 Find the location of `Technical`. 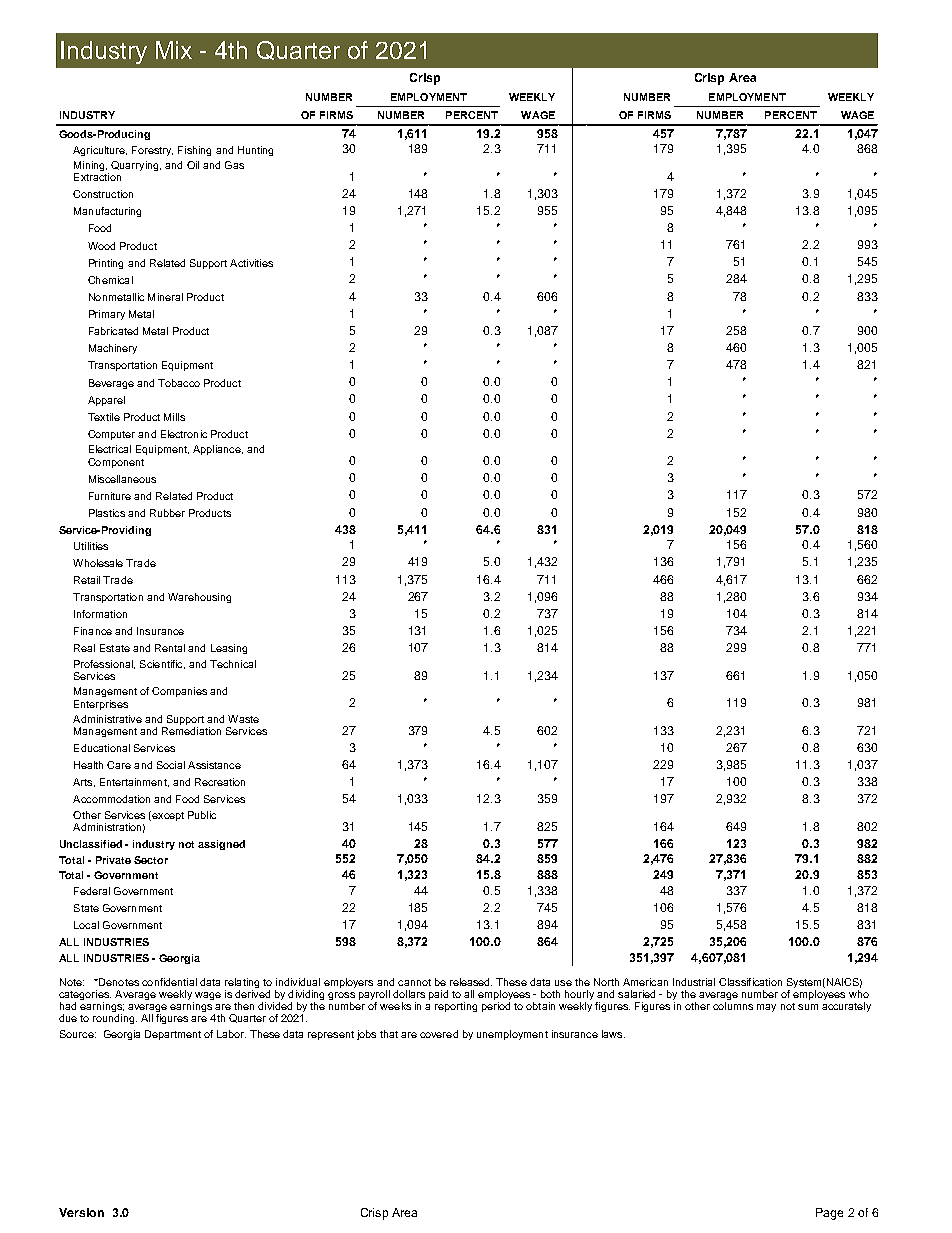

Technical is located at coordinates (233, 664).
